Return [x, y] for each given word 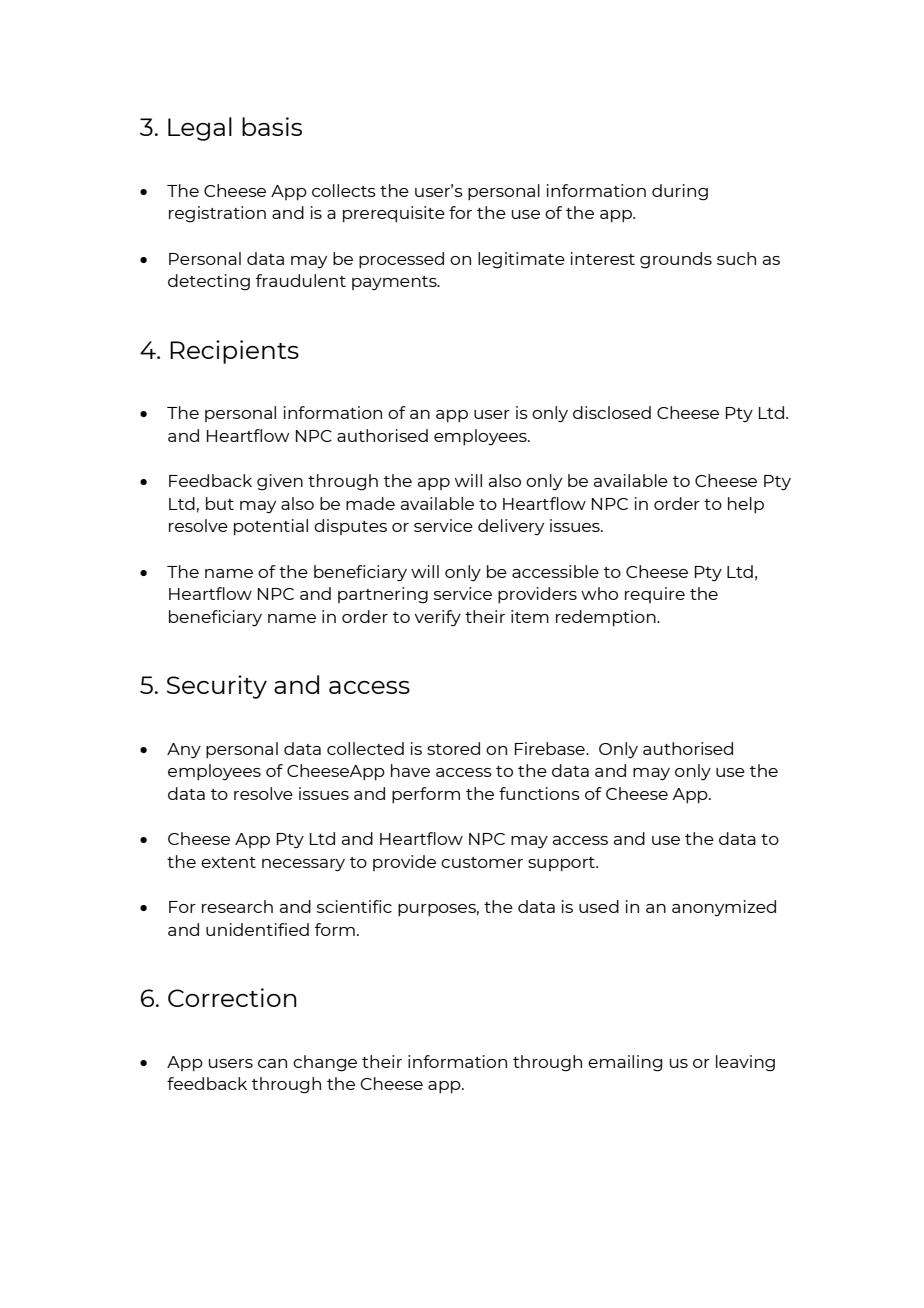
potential [271, 527]
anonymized [724, 908]
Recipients [234, 352]
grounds [676, 260]
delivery [511, 527]
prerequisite [394, 214]
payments [395, 283]
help [746, 505]
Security [217, 687]
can [272, 1063]
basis [272, 126]
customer [482, 862]
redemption [607, 618]
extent [228, 862]
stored [453, 748]
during [680, 192]
